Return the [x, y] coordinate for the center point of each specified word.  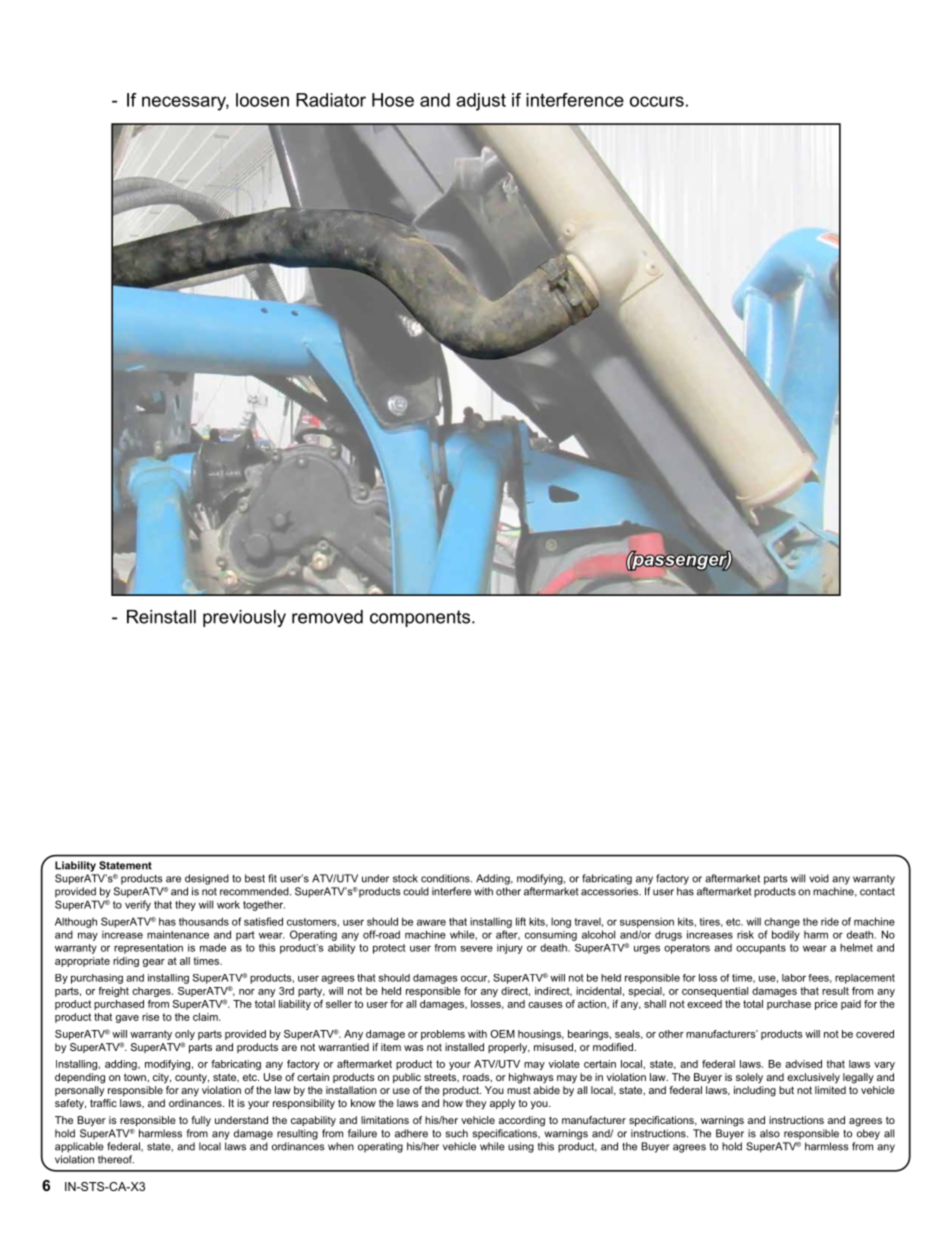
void [819, 878]
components [421, 618]
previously [244, 618]
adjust [481, 102]
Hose [393, 100]
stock [405, 878]
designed [207, 879]
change [782, 923]
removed [327, 617]
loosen [262, 100]
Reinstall [161, 617]
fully [201, 1121]
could [416, 891]
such [457, 1133]
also [770, 1133]
